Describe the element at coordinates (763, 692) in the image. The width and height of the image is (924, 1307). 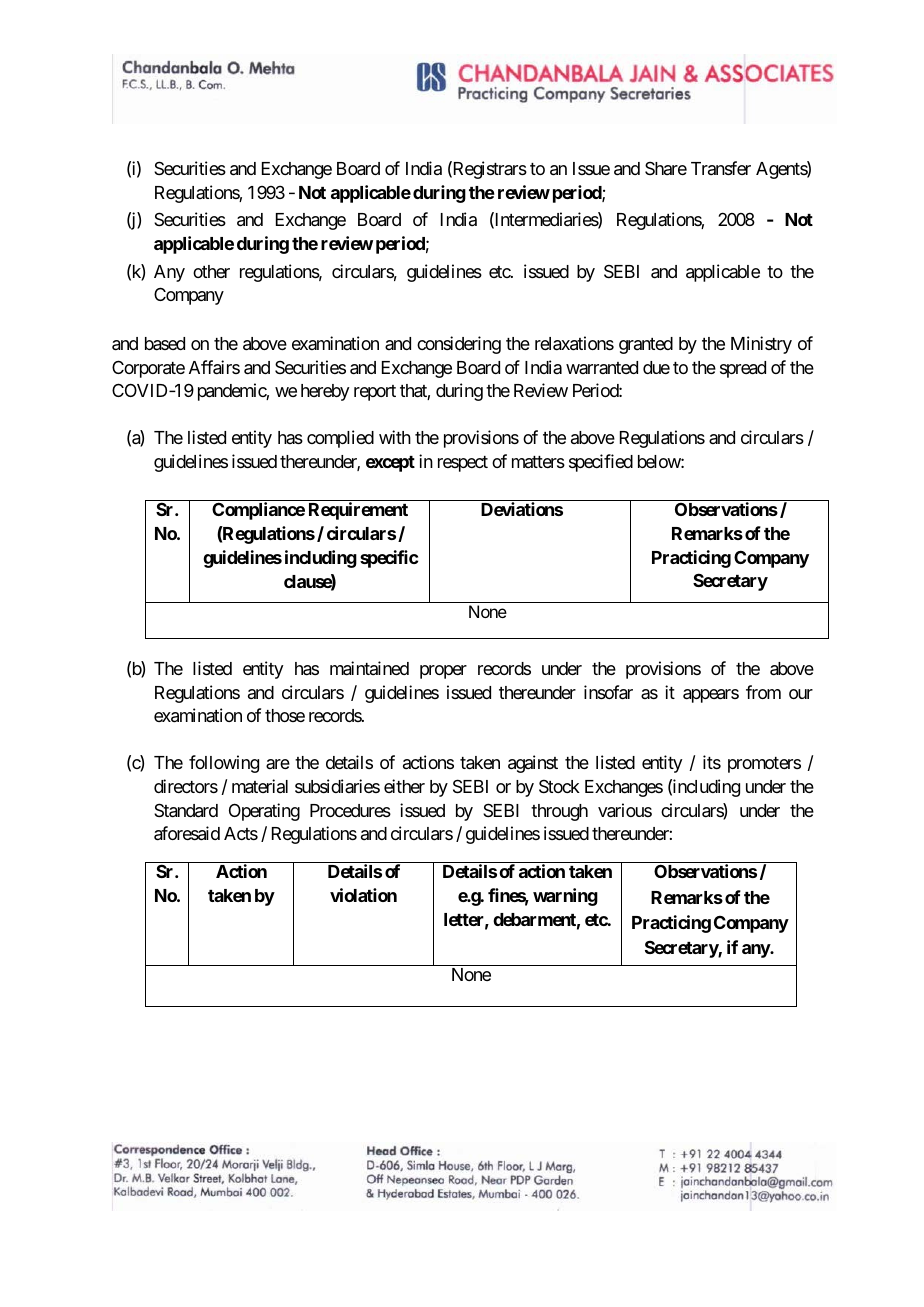
I see `from` at that location.
